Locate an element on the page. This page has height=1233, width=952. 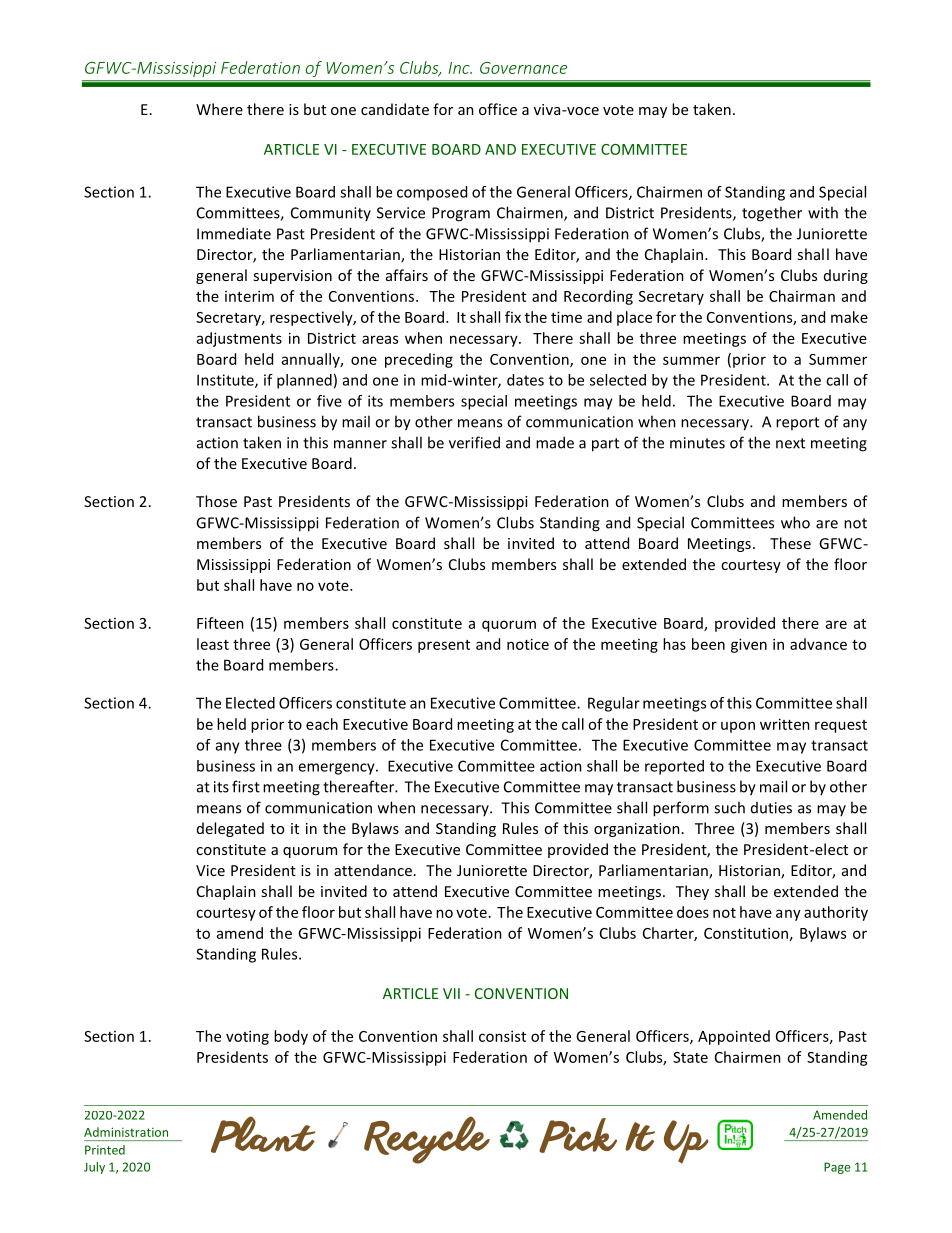
Inc is located at coordinates (460, 68).
